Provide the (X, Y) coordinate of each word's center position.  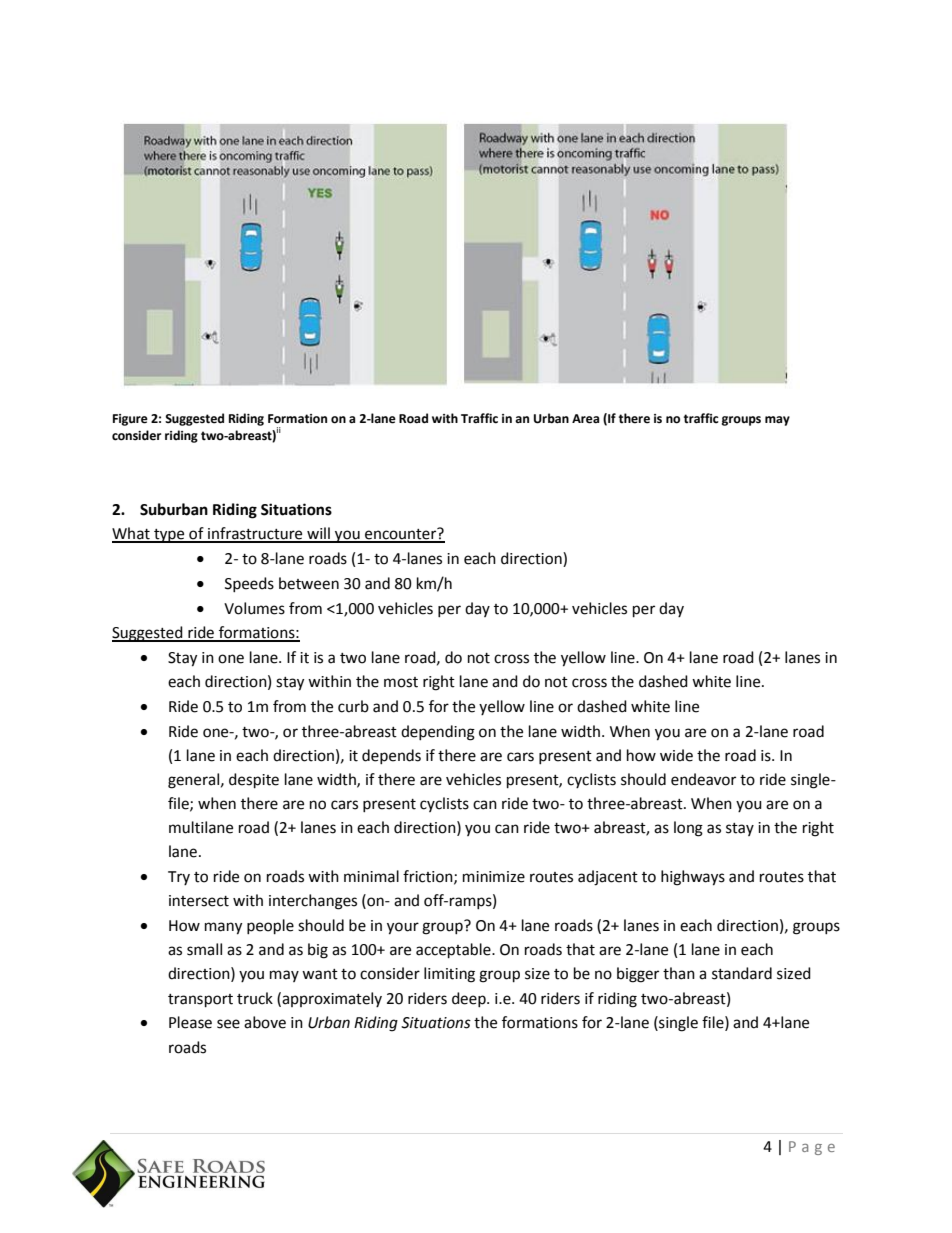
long (688, 829)
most (401, 682)
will (318, 534)
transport (200, 1001)
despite (254, 781)
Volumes (254, 608)
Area (585, 419)
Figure (130, 420)
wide (676, 755)
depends (391, 756)
